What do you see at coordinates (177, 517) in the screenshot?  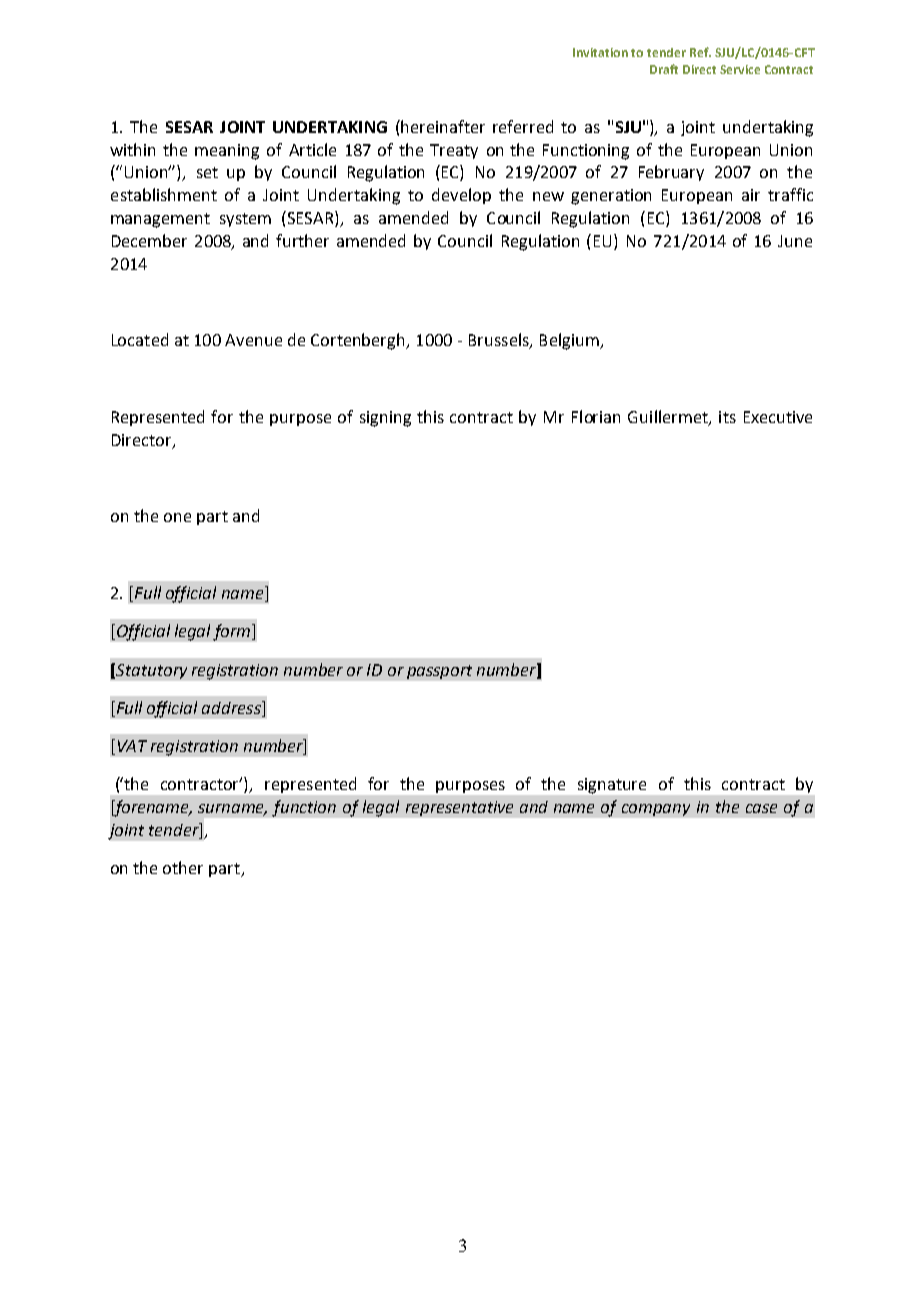 I see `one` at bounding box center [177, 517].
